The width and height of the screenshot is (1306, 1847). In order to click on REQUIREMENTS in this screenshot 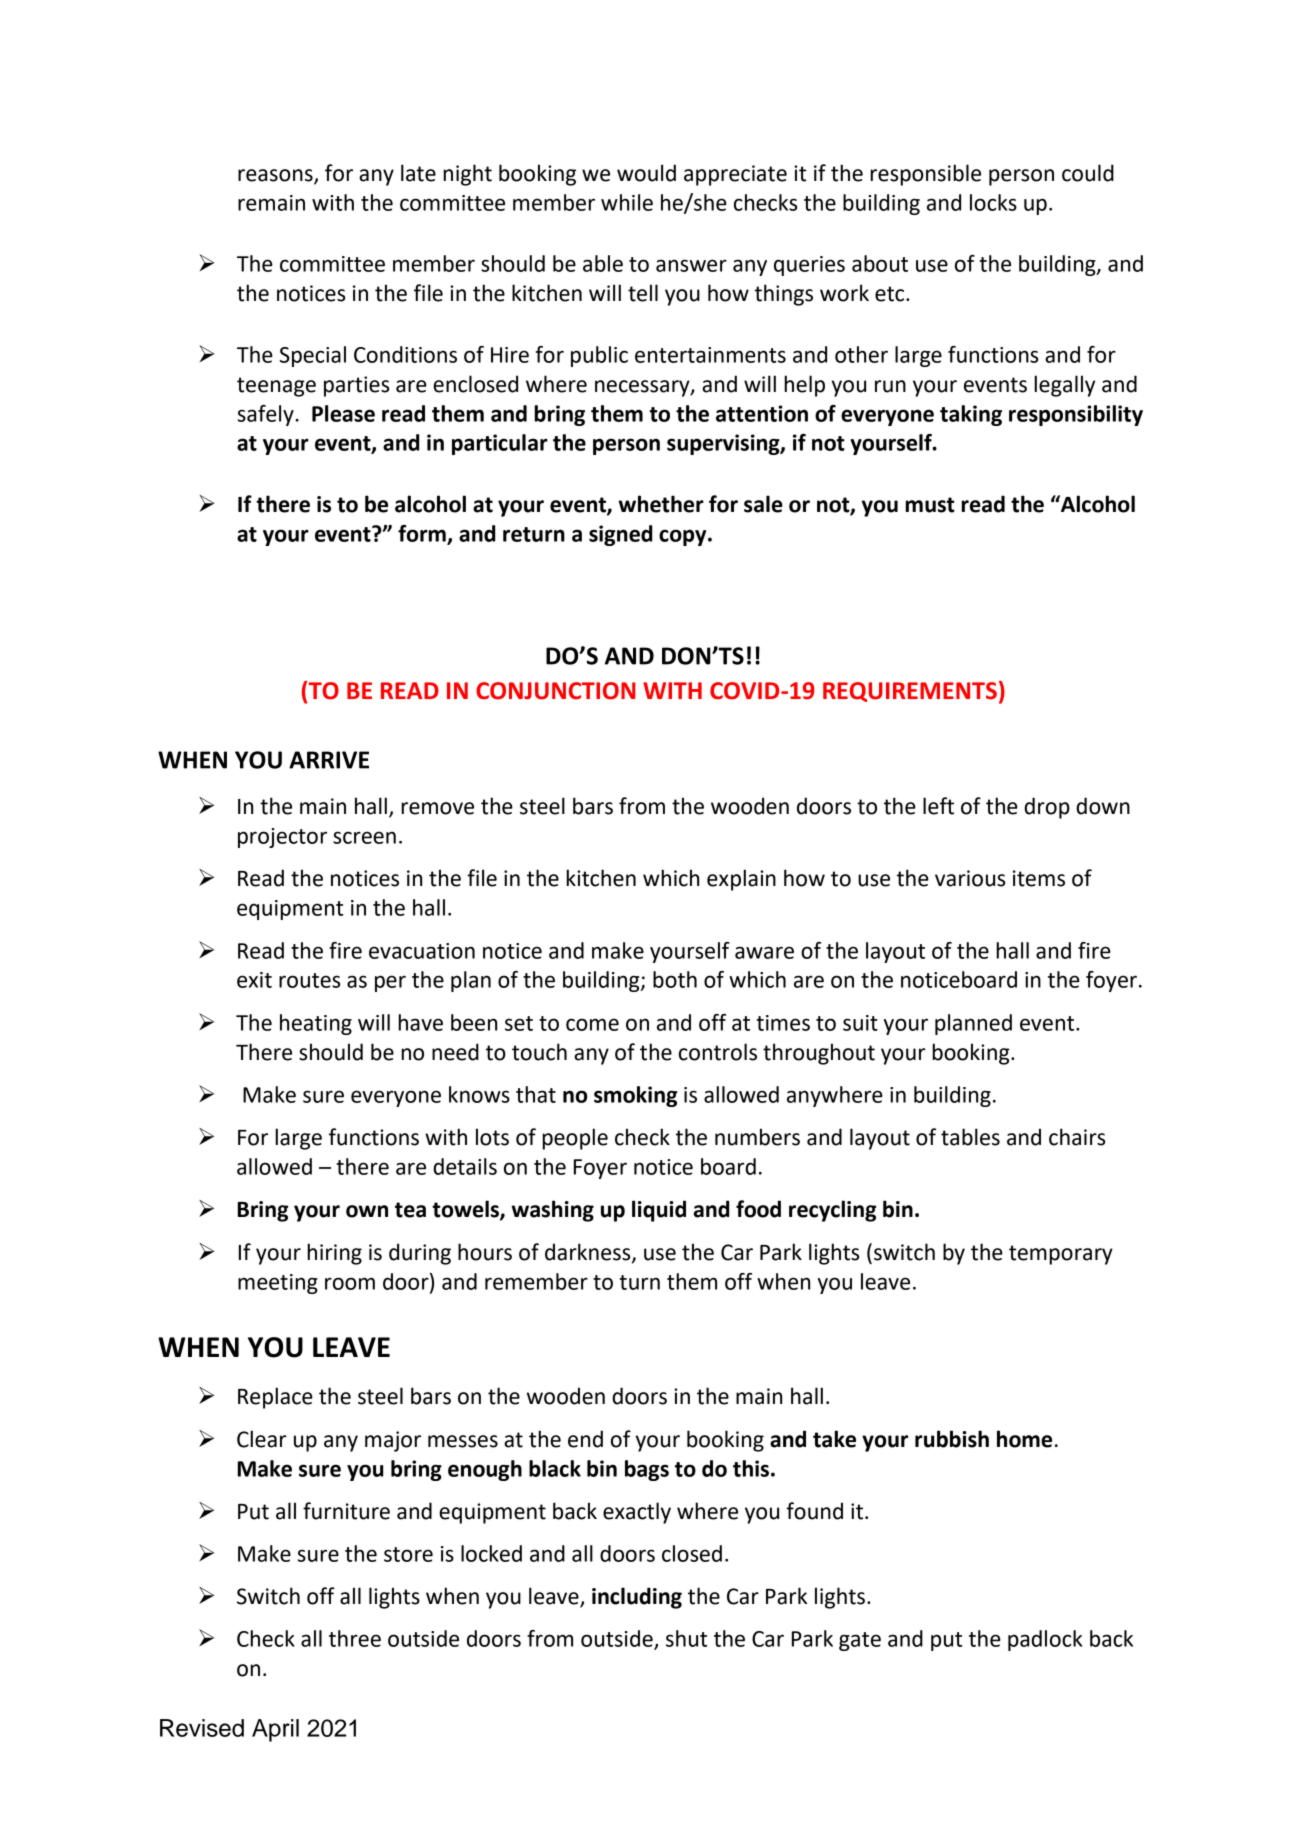, I will do `click(910, 692)`.
